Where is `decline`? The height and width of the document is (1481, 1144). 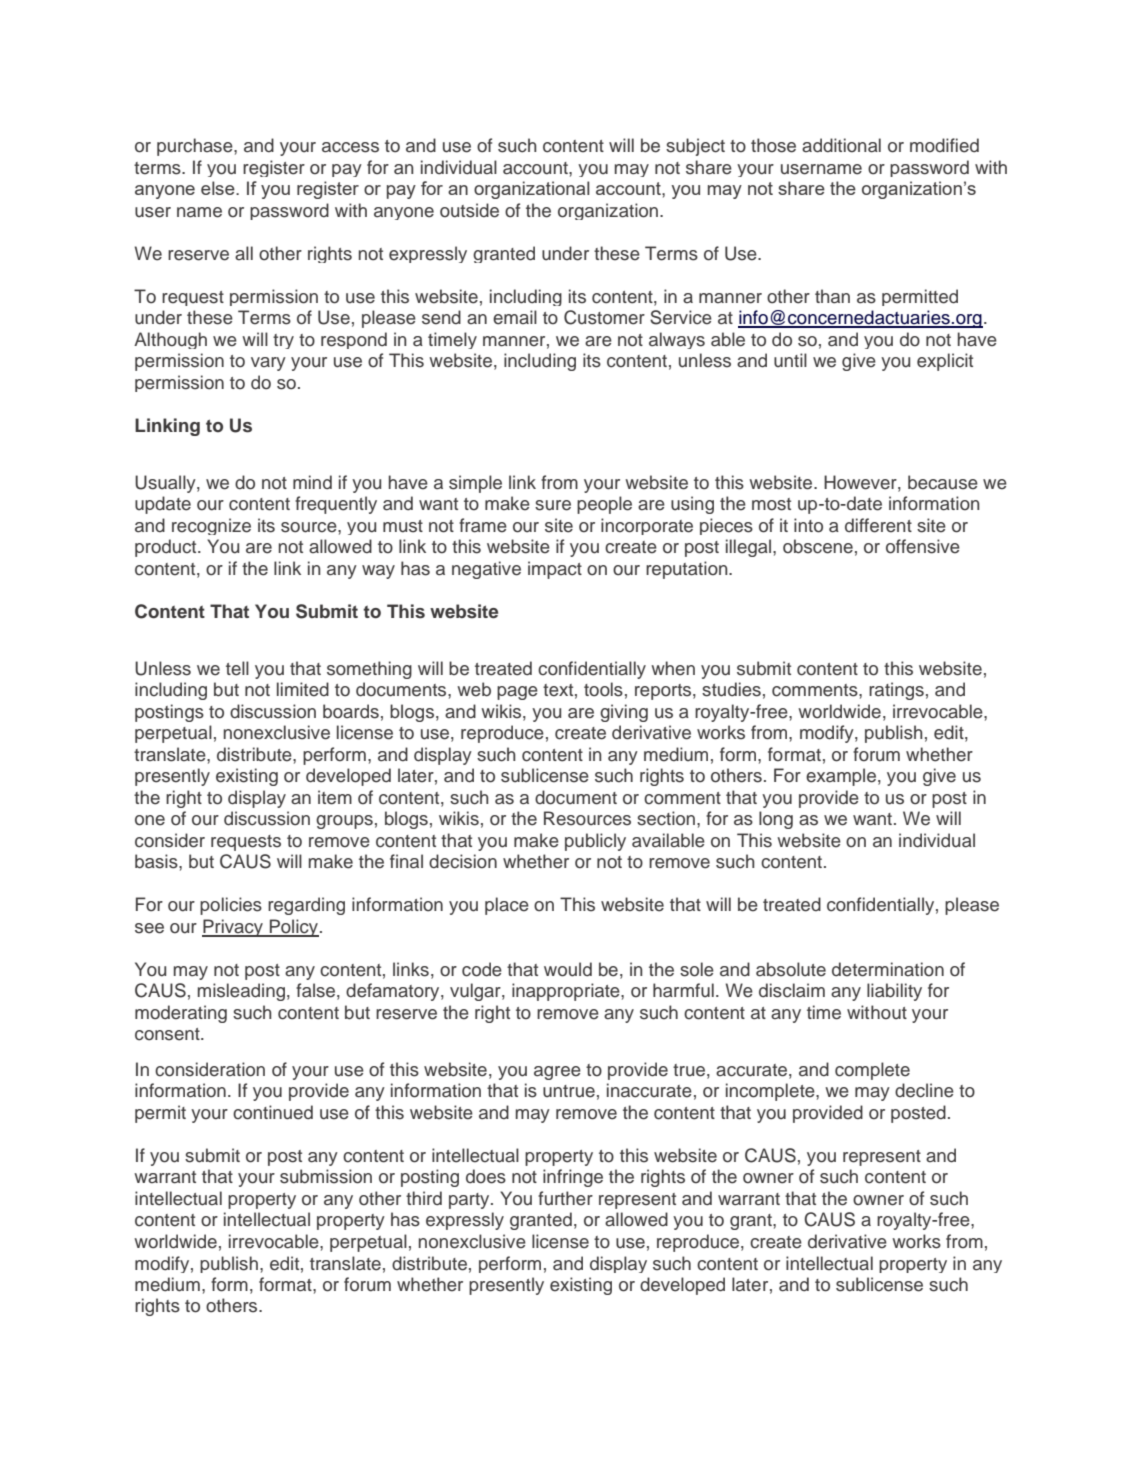 decline is located at coordinates (924, 1090).
